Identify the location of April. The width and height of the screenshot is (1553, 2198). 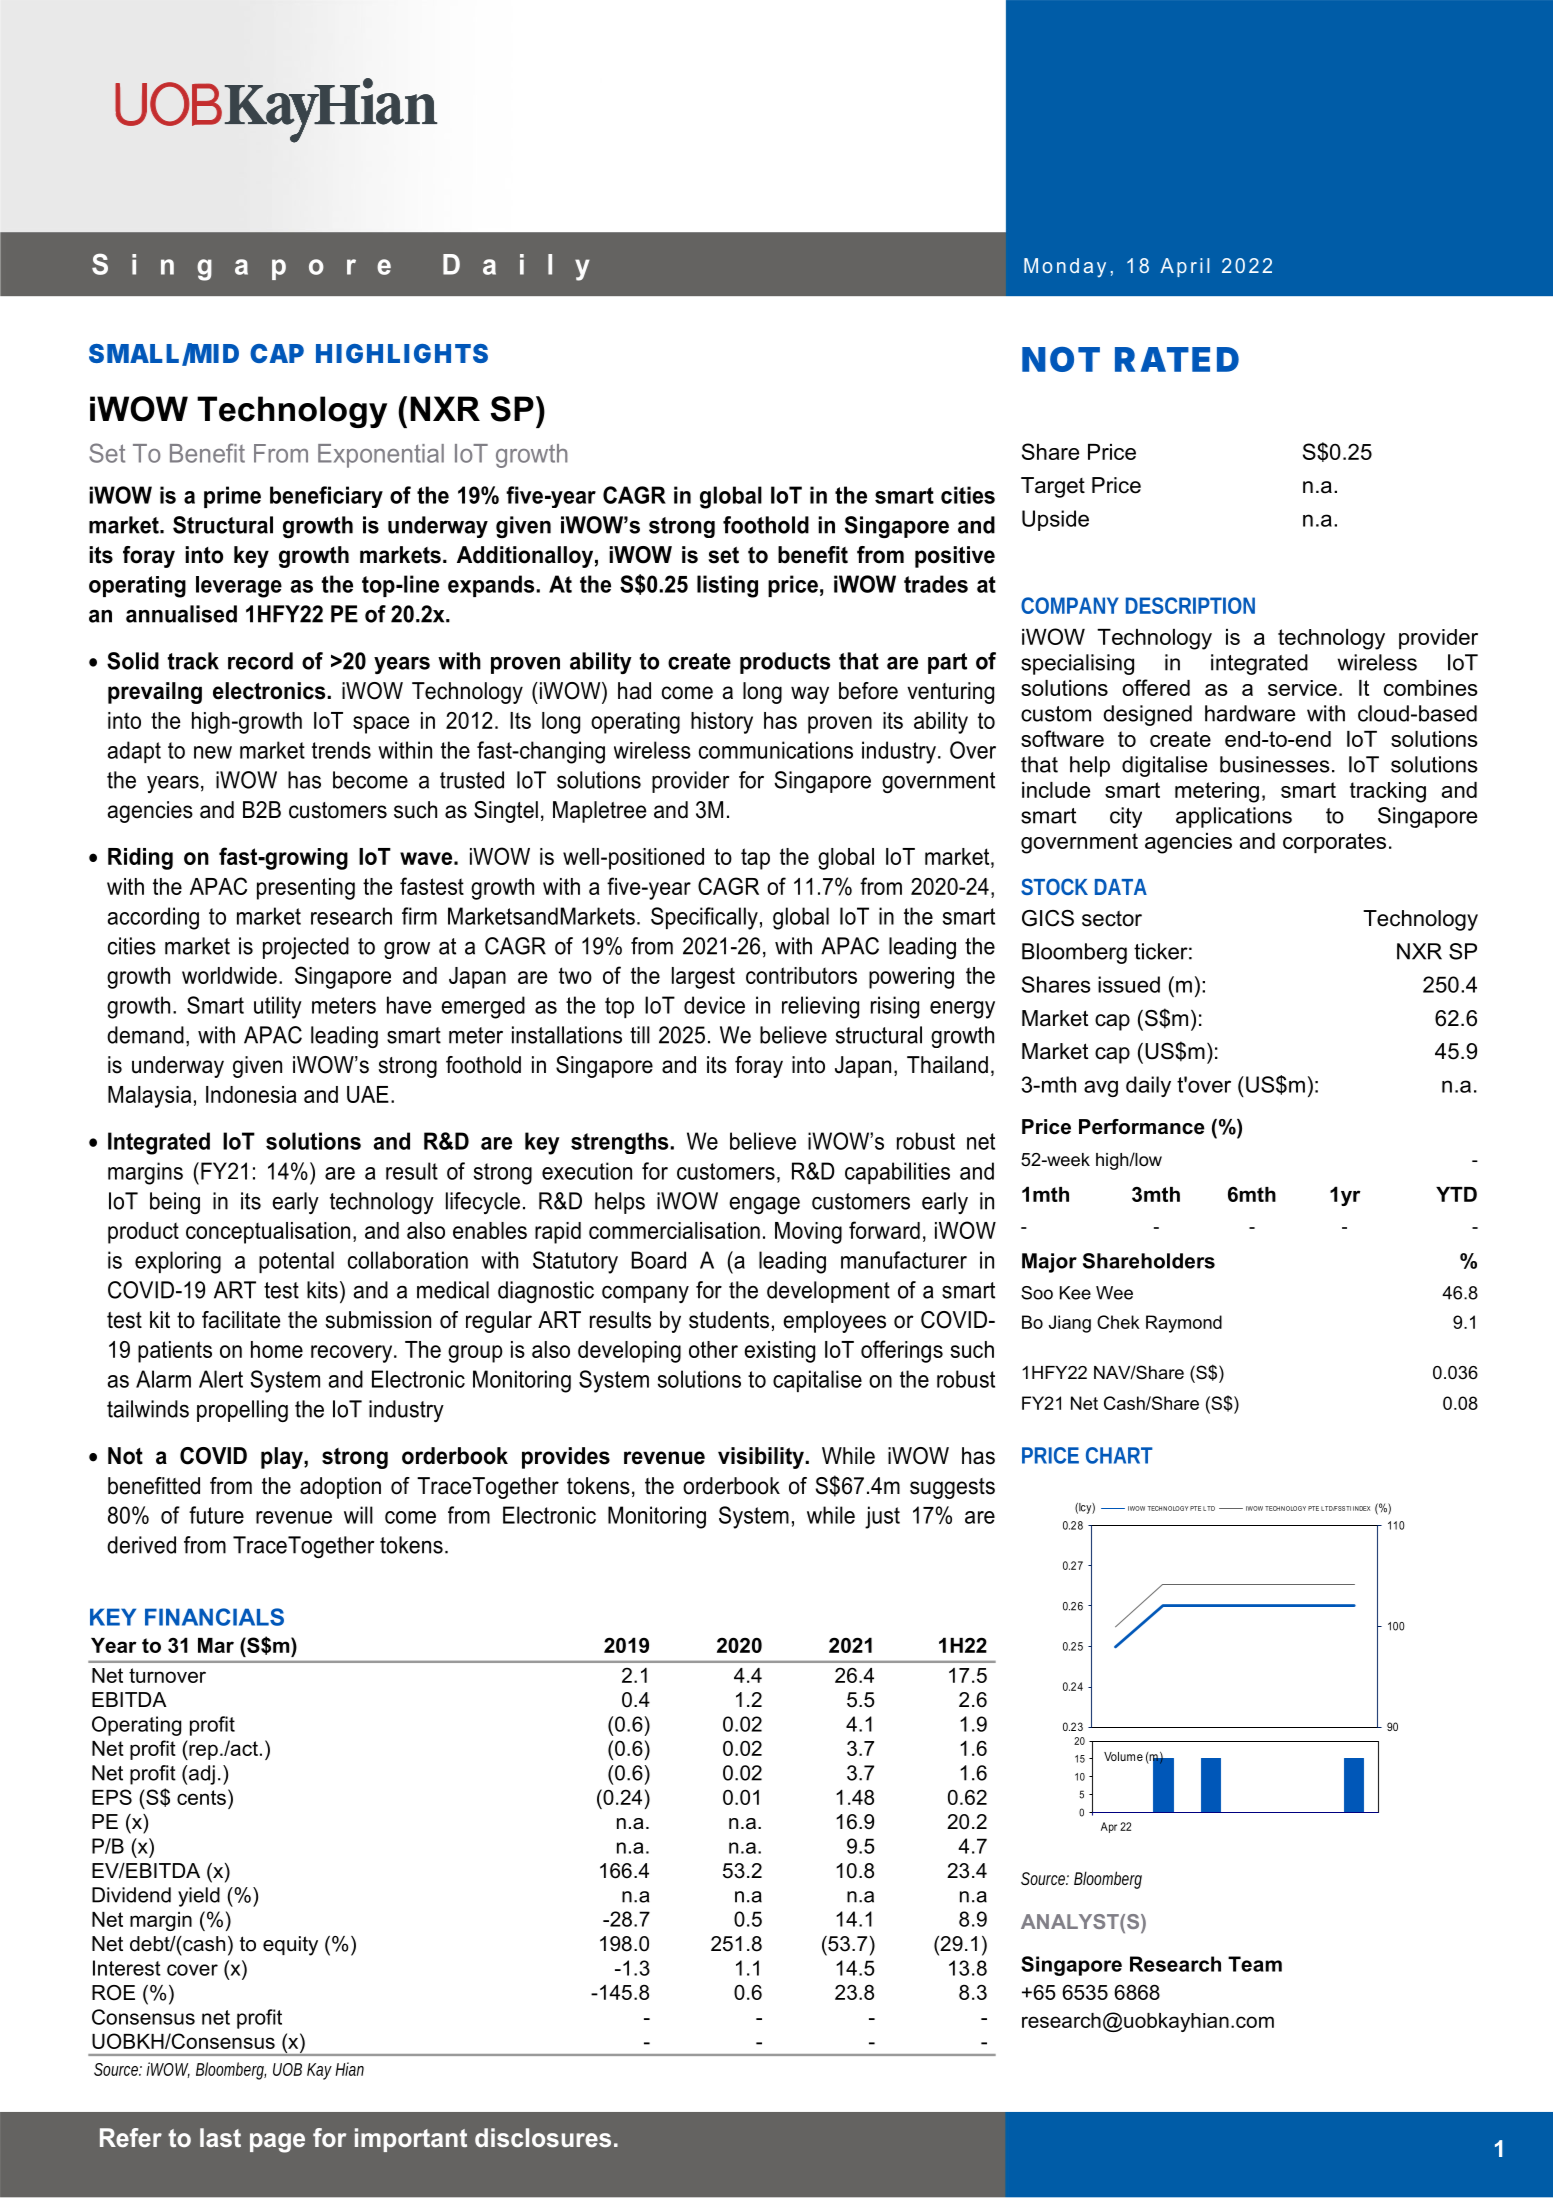
(1184, 267).
